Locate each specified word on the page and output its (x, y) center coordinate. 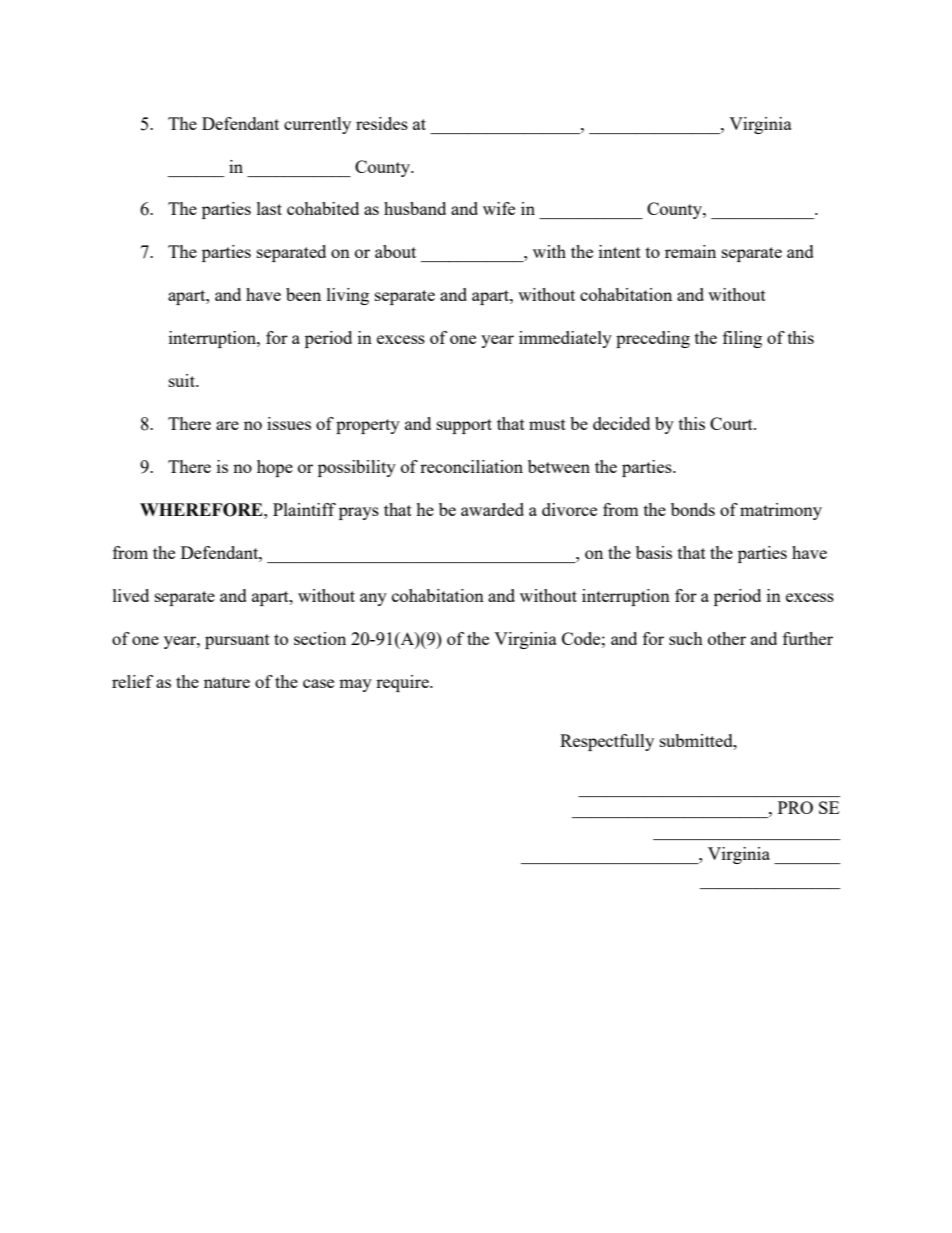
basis (654, 552)
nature (227, 682)
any (373, 599)
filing (742, 339)
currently (317, 125)
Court (732, 423)
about (395, 251)
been (303, 294)
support (464, 426)
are (227, 425)
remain (690, 251)
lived (131, 595)
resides (382, 123)
